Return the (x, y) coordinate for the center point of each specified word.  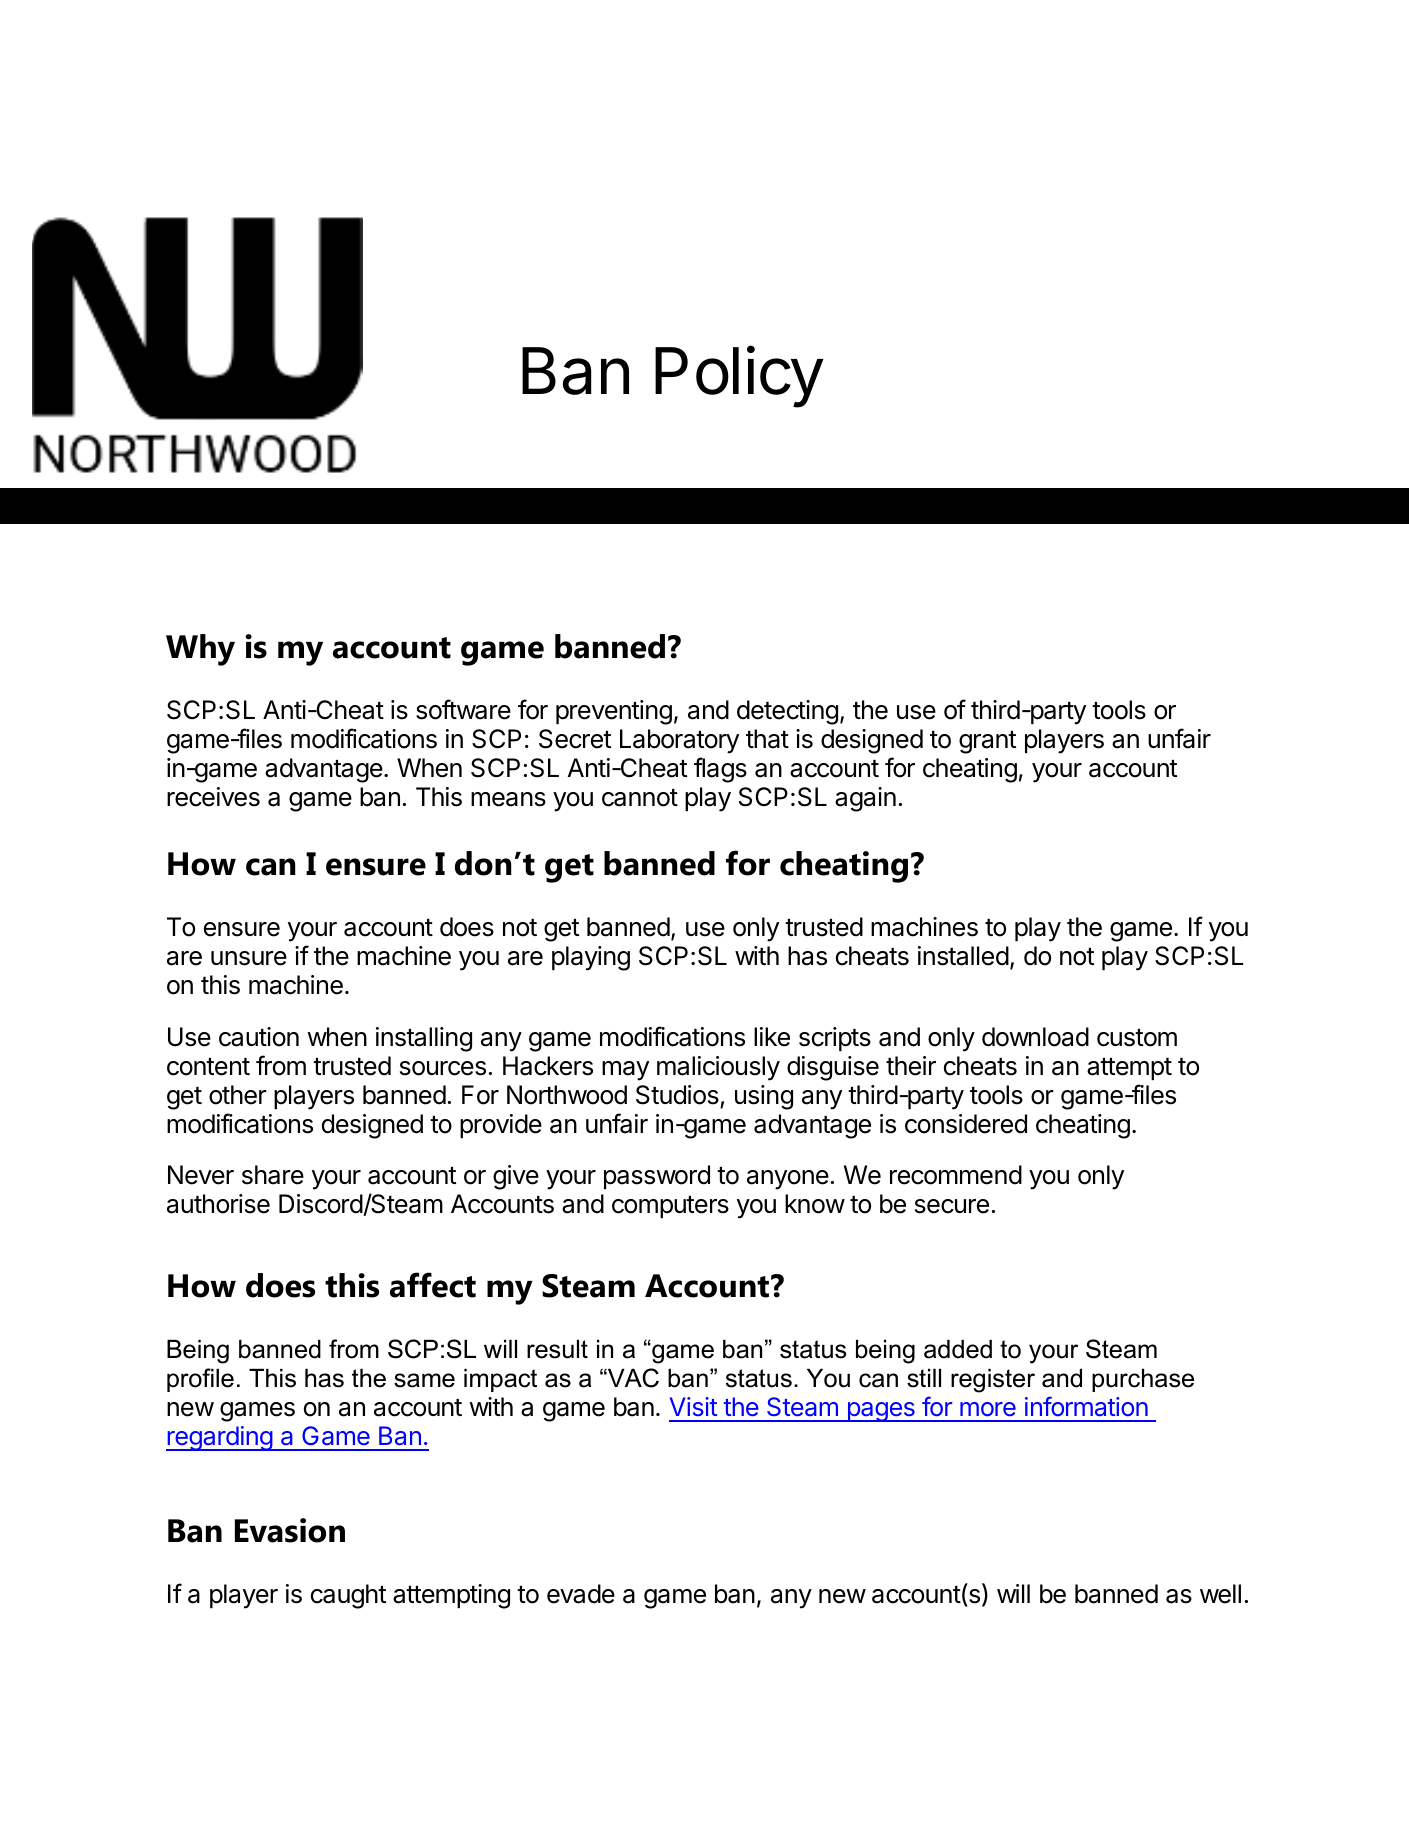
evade (581, 1594)
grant (987, 742)
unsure (249, 958)
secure (952, 1206)
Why (200, 650)
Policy (739, 377)
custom (1137, 1038)
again (865, 799)
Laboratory (679, 741)
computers (670, 1207)
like (772, 1037)
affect (433, 1285)
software (463, 709)
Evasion (290, 1530)
